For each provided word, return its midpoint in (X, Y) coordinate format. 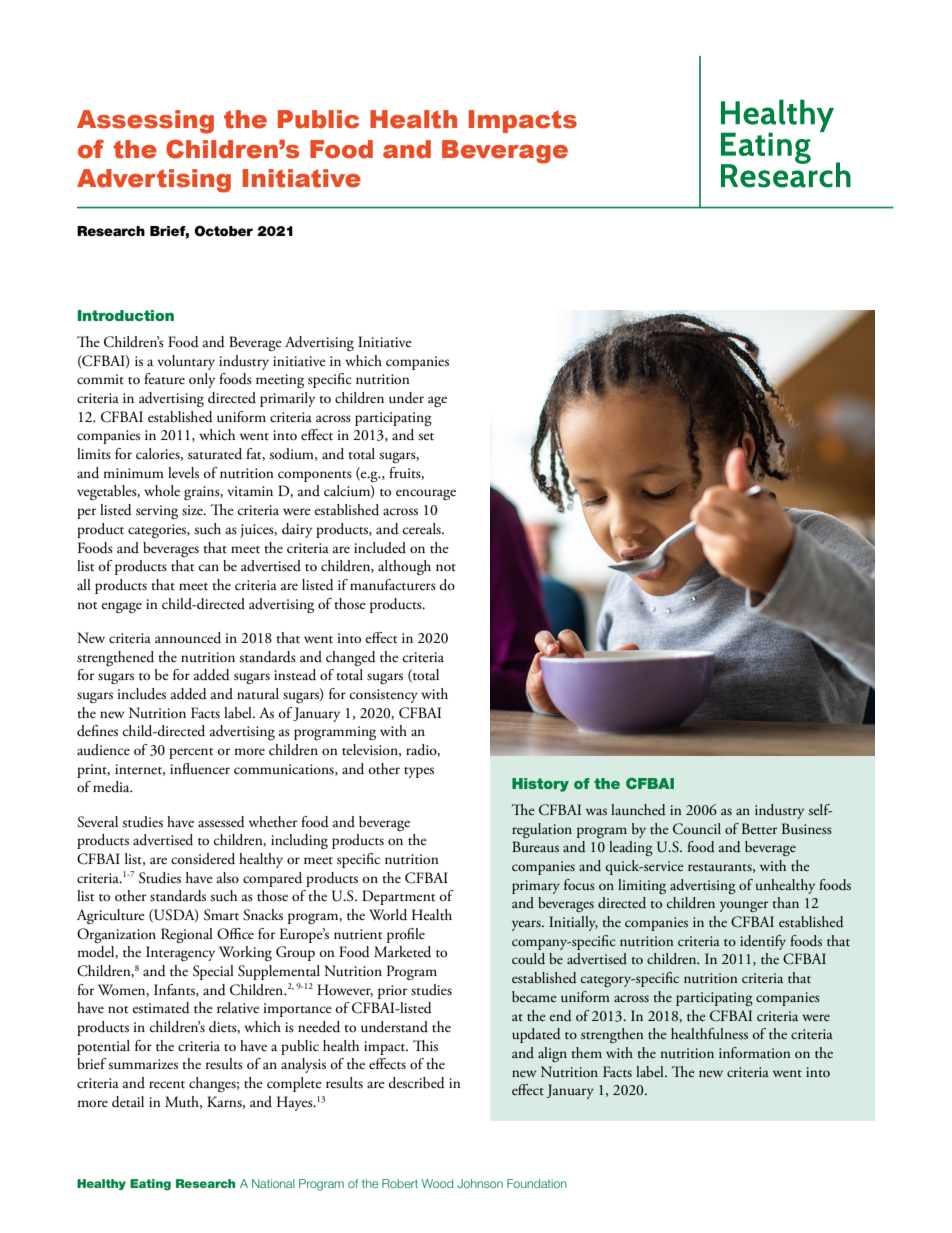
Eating (150, 1184)
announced (188, 638)
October (223, 231)
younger (744, 906)
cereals (423, 529)
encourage (426, 494)
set (426, 437)
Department (398, 897)
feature (164, 379)
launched (638, 810)
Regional (187, 935)
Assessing (145, 122)
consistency (384, 696)
